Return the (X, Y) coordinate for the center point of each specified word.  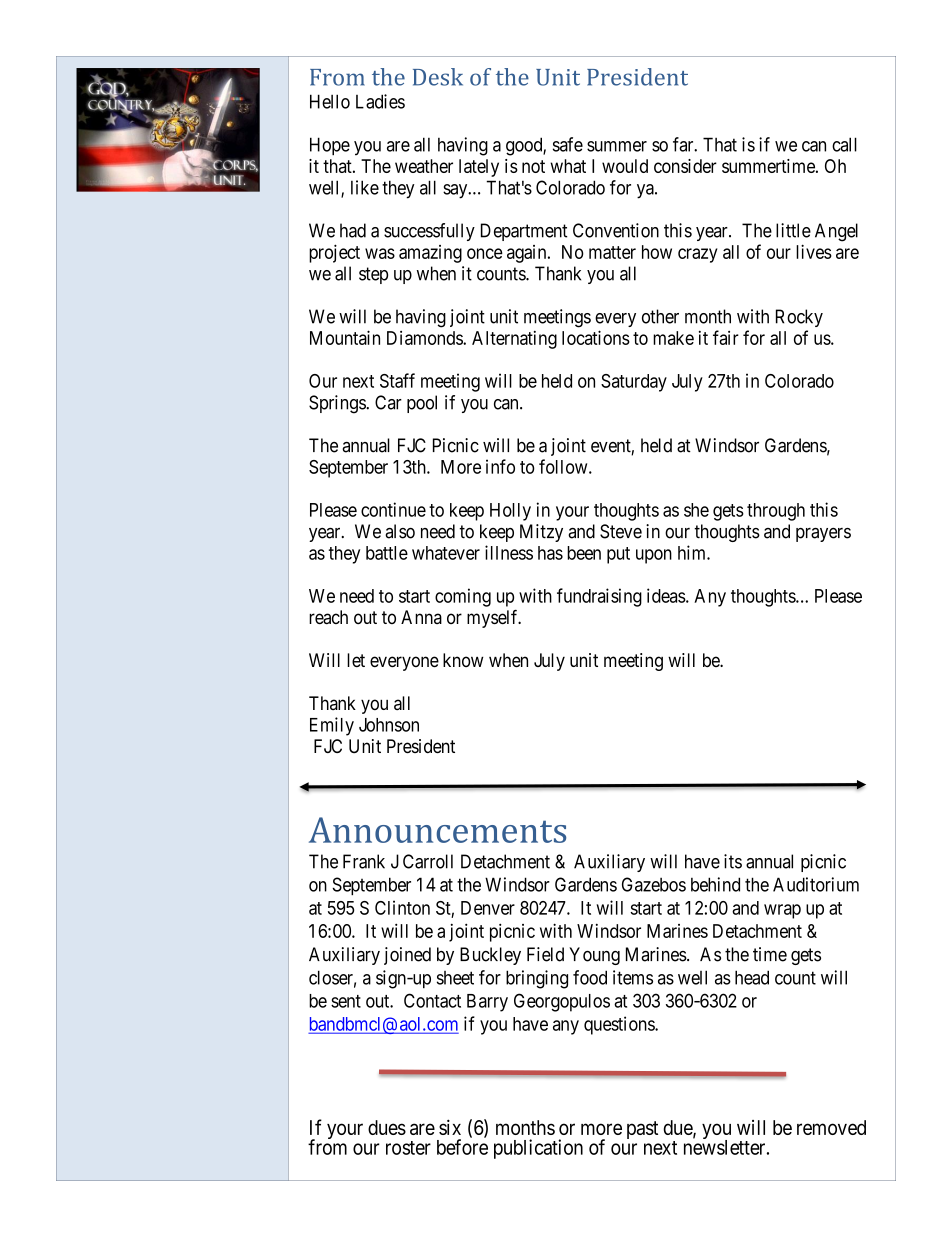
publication (538, 1149)
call (844, 144)
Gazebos (654, 884)
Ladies (380, 101)
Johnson (389, 725)
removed (831, 1127)
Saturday (634, 383)
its (733, 861)
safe (568, 144)
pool (422, 404)
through (776, 512)
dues (387, 1127)
